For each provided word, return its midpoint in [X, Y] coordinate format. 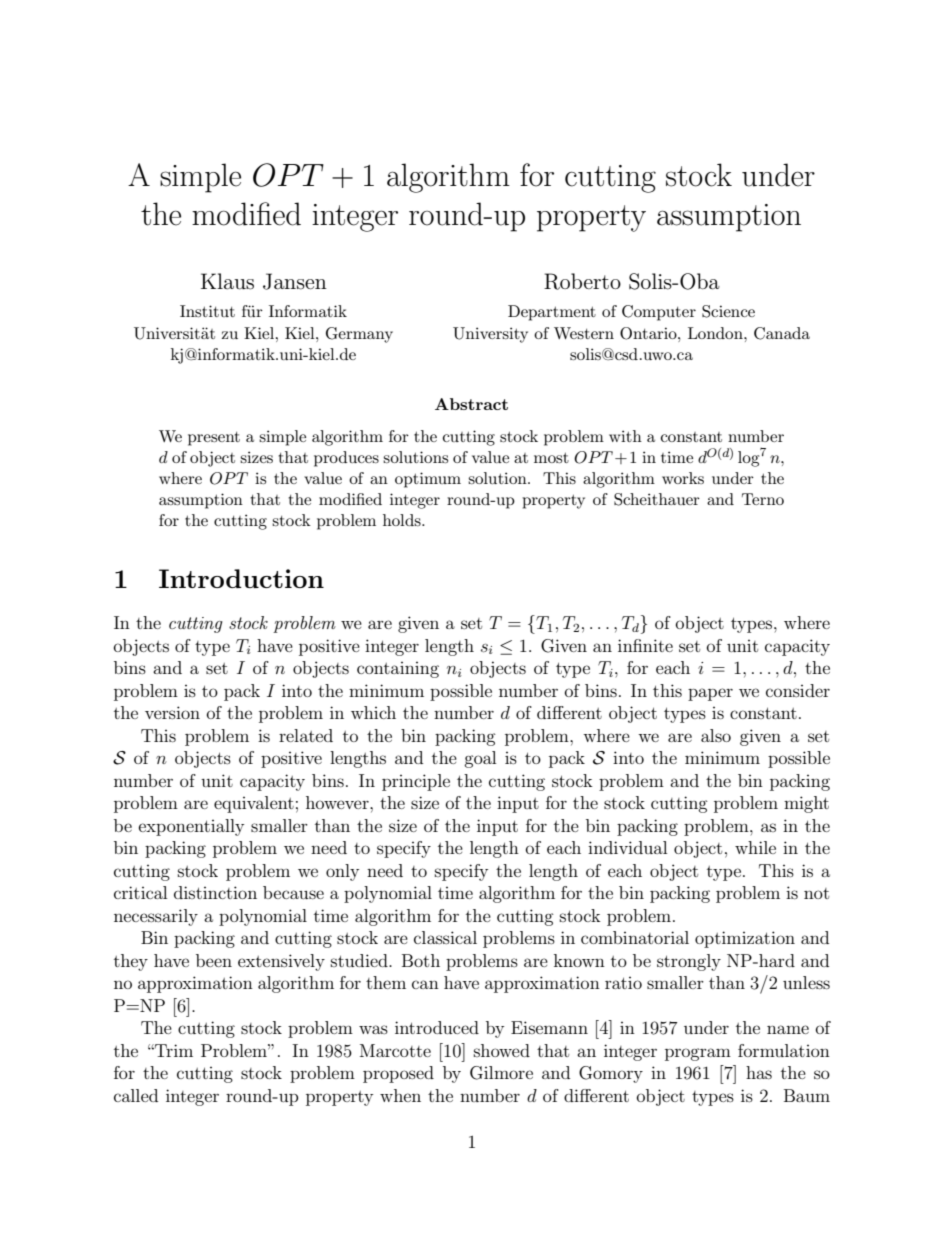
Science [728, 311]
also [716, 735]
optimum [428, 480]
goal [480, 759]
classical [445, 937]
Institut [207, 311]
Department [552, 313]
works [683, 478]
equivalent [254, 804]
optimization [745, 939]
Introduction [241, 578]
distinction [215, 892]
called [136, 1095]
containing [398, 670]
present [214, 439]
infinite [645, 645]
